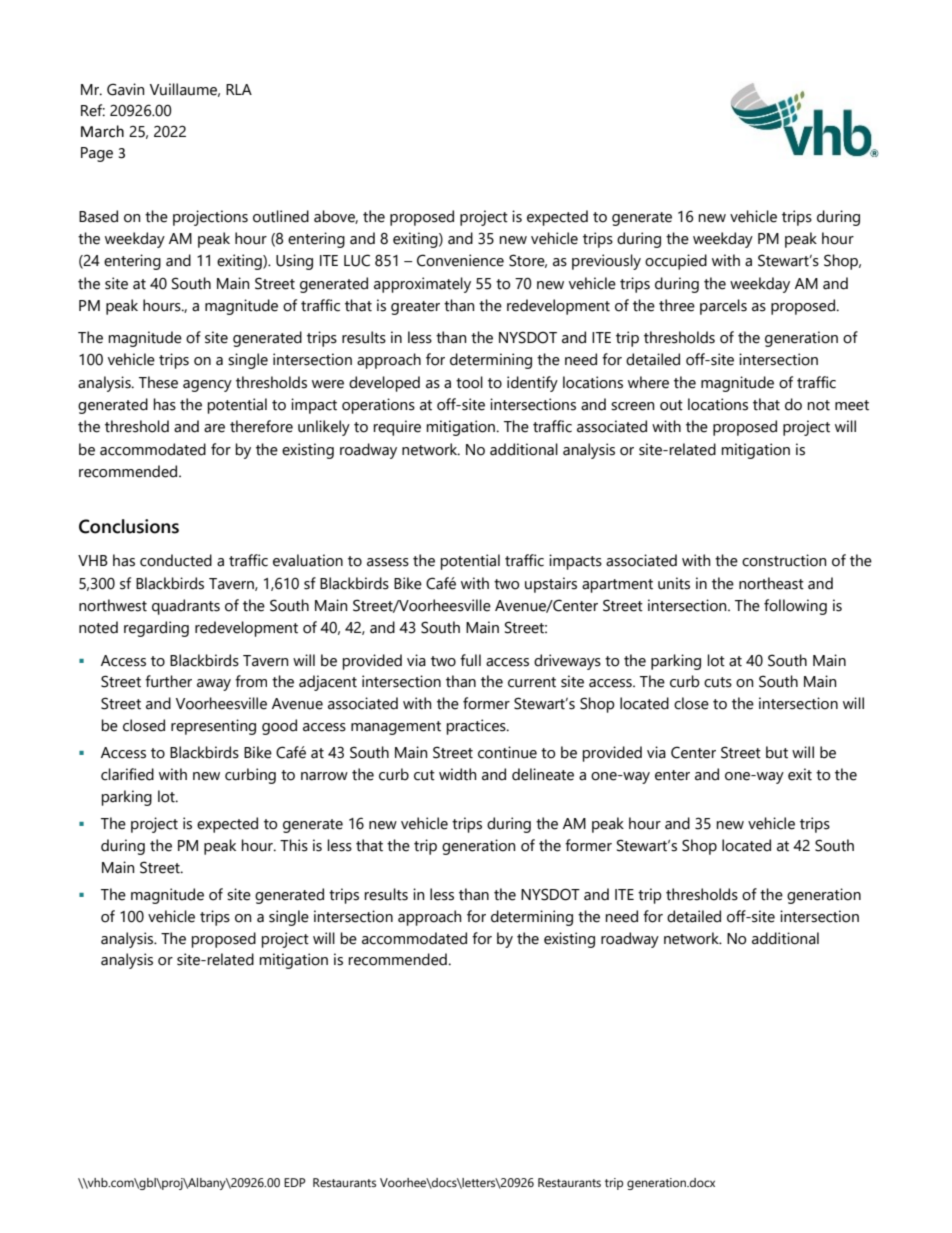 The width and height of the screenshot is (952, 1233). I want to click on EDP, so click(295, 1182).
